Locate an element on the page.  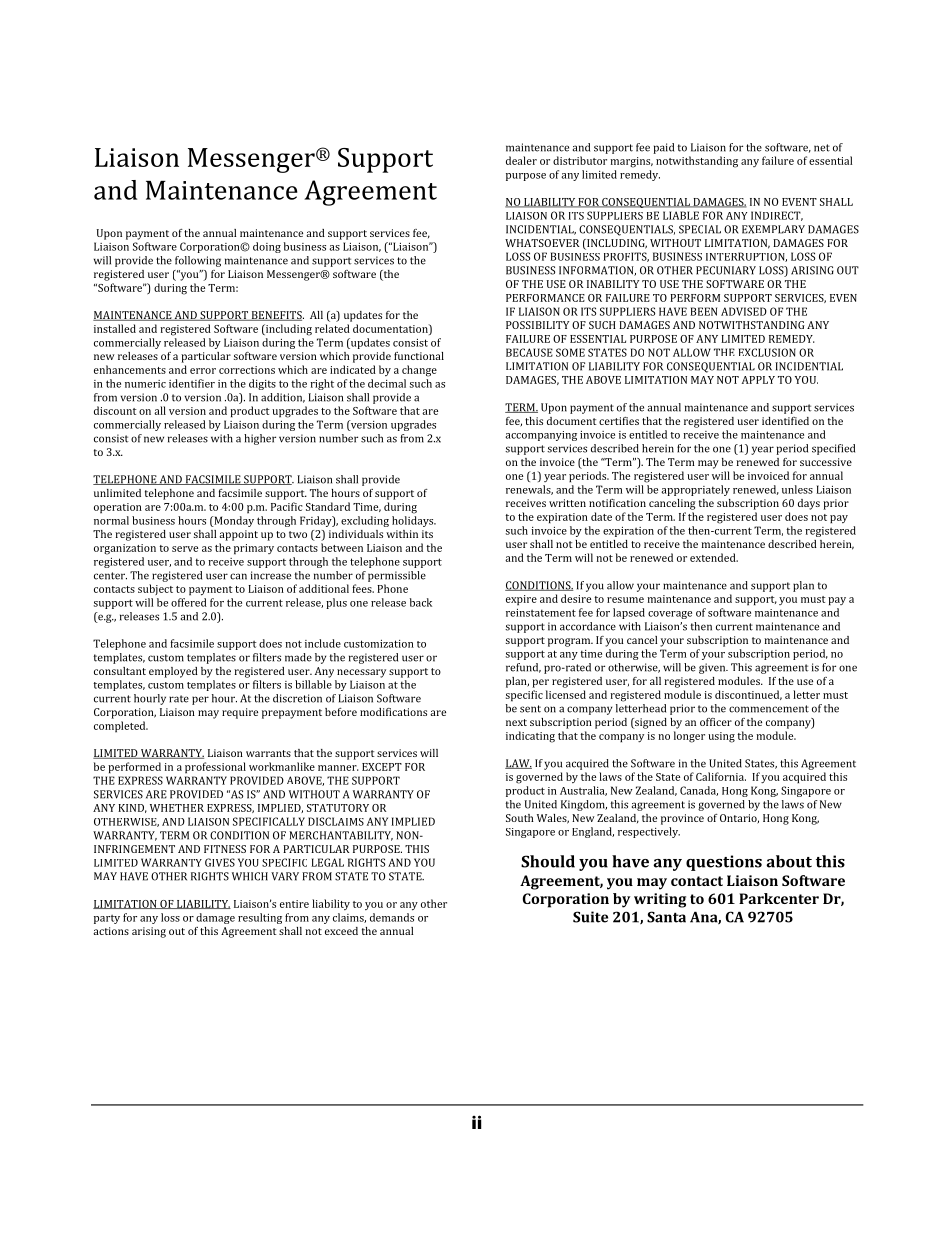
coverage is located at coordinates (670, 615).
